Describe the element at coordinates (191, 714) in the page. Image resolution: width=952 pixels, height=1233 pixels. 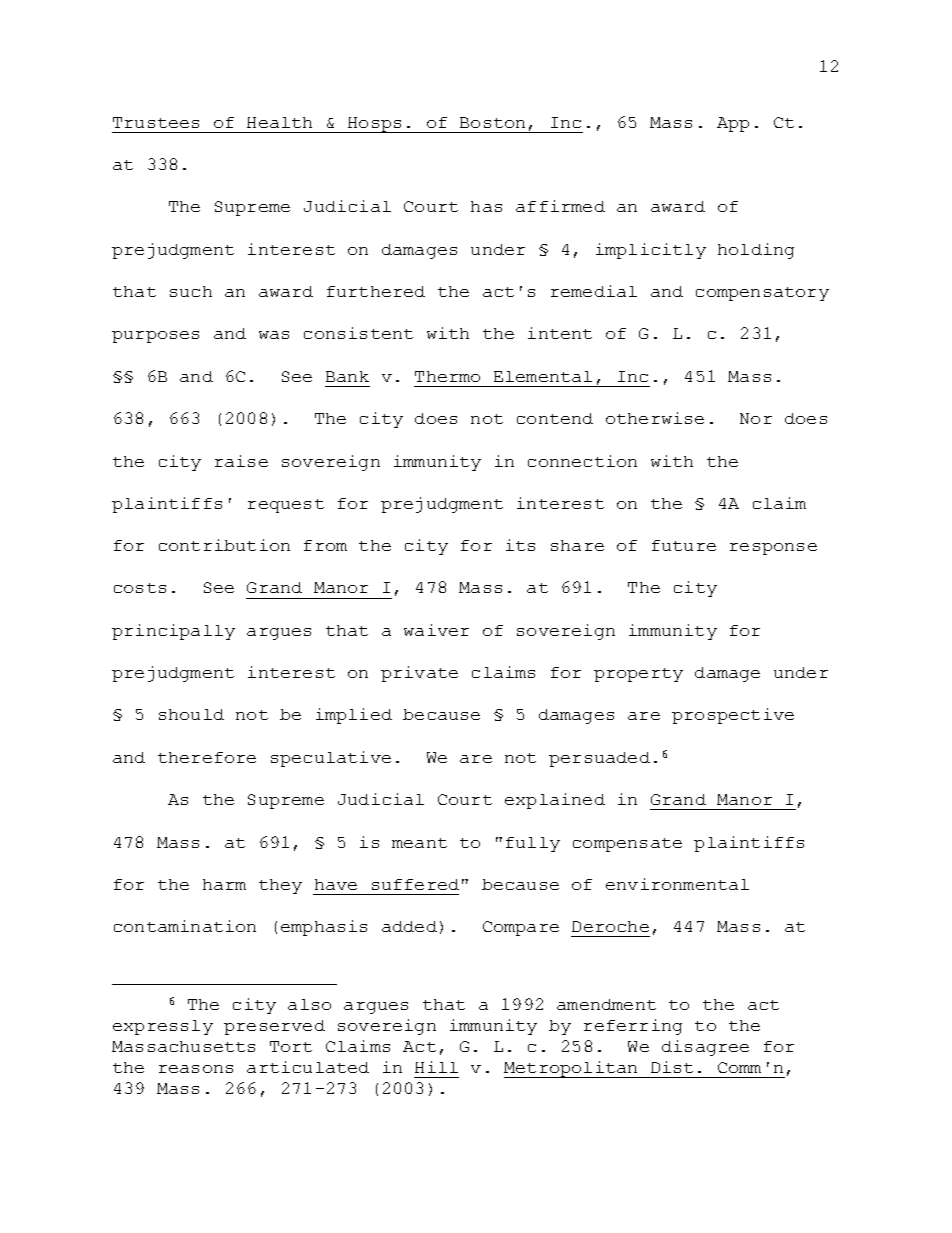
I see `should` at that location.
